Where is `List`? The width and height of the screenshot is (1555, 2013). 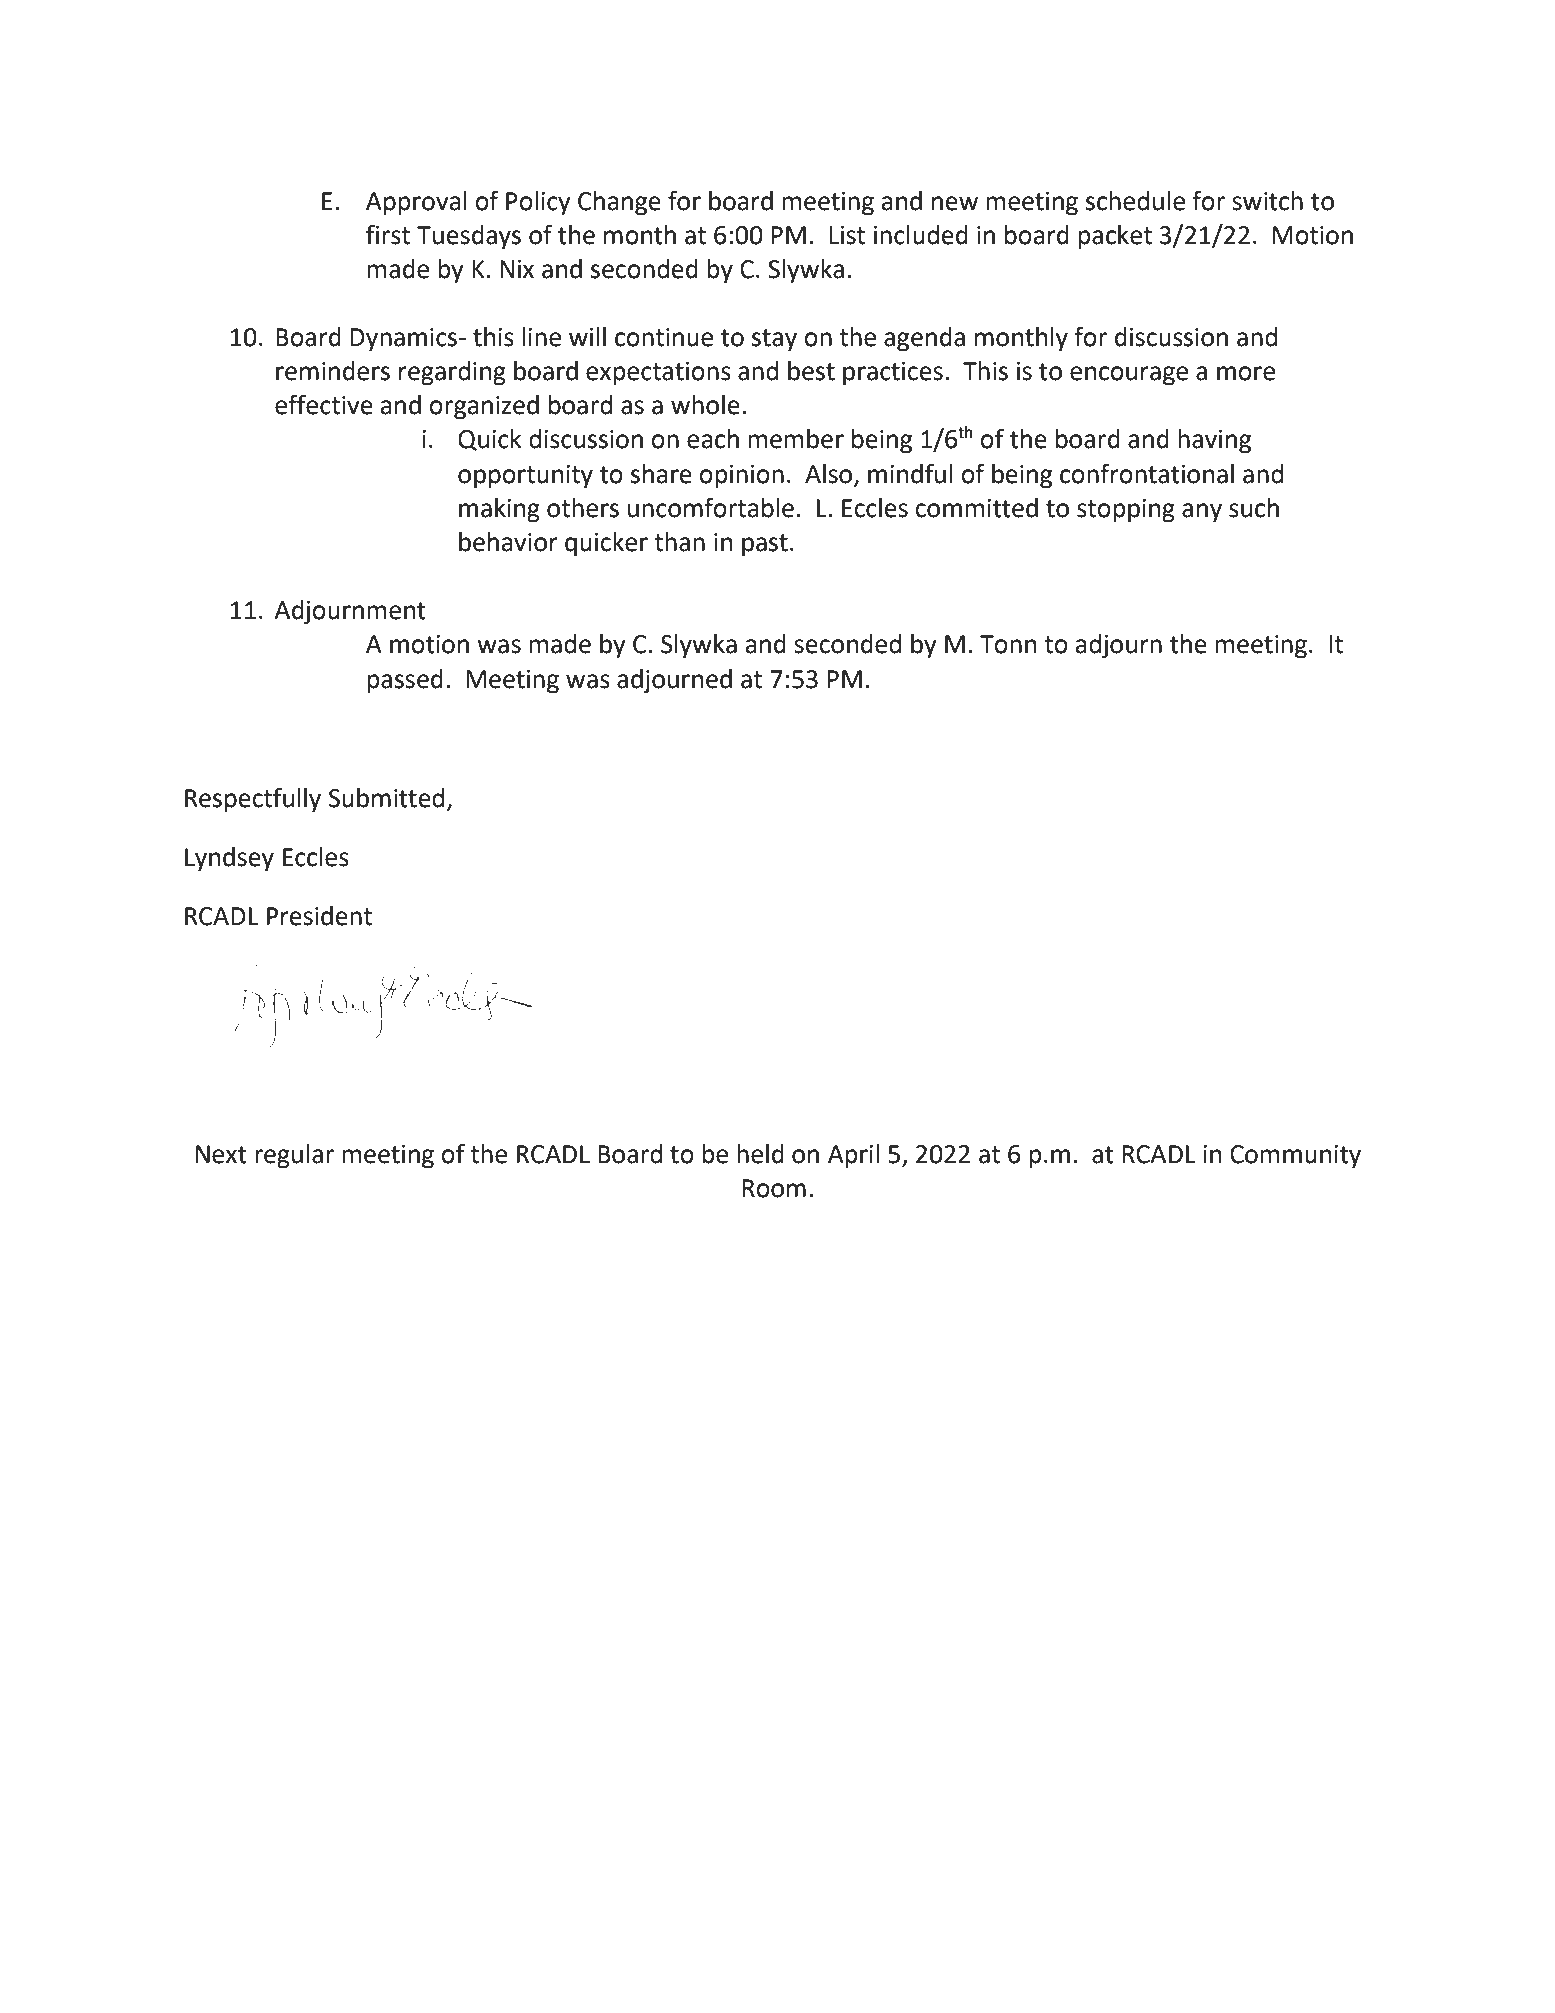 List is located at coordinates (847, 235).
